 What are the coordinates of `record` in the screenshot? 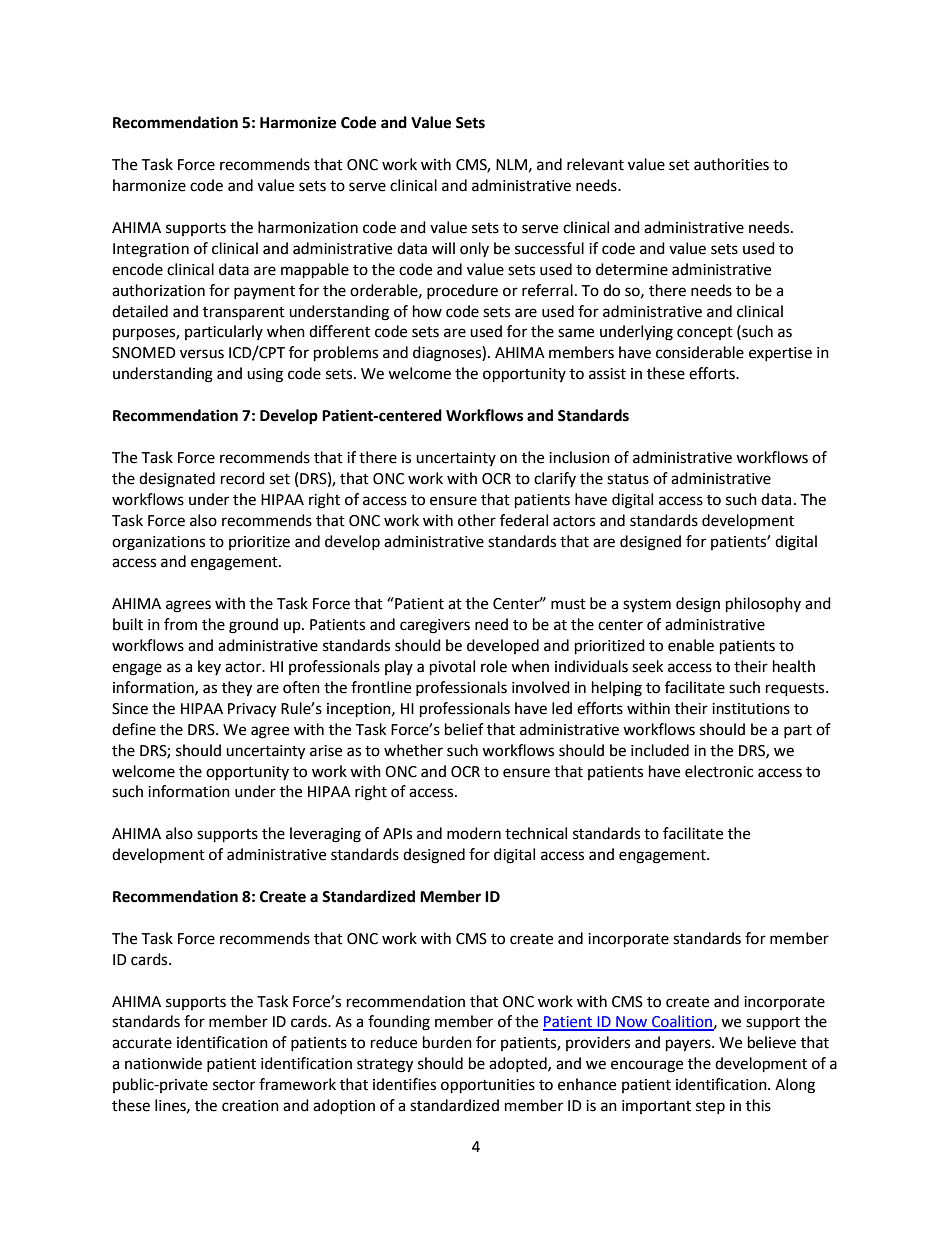 It's located at (243, 478).
